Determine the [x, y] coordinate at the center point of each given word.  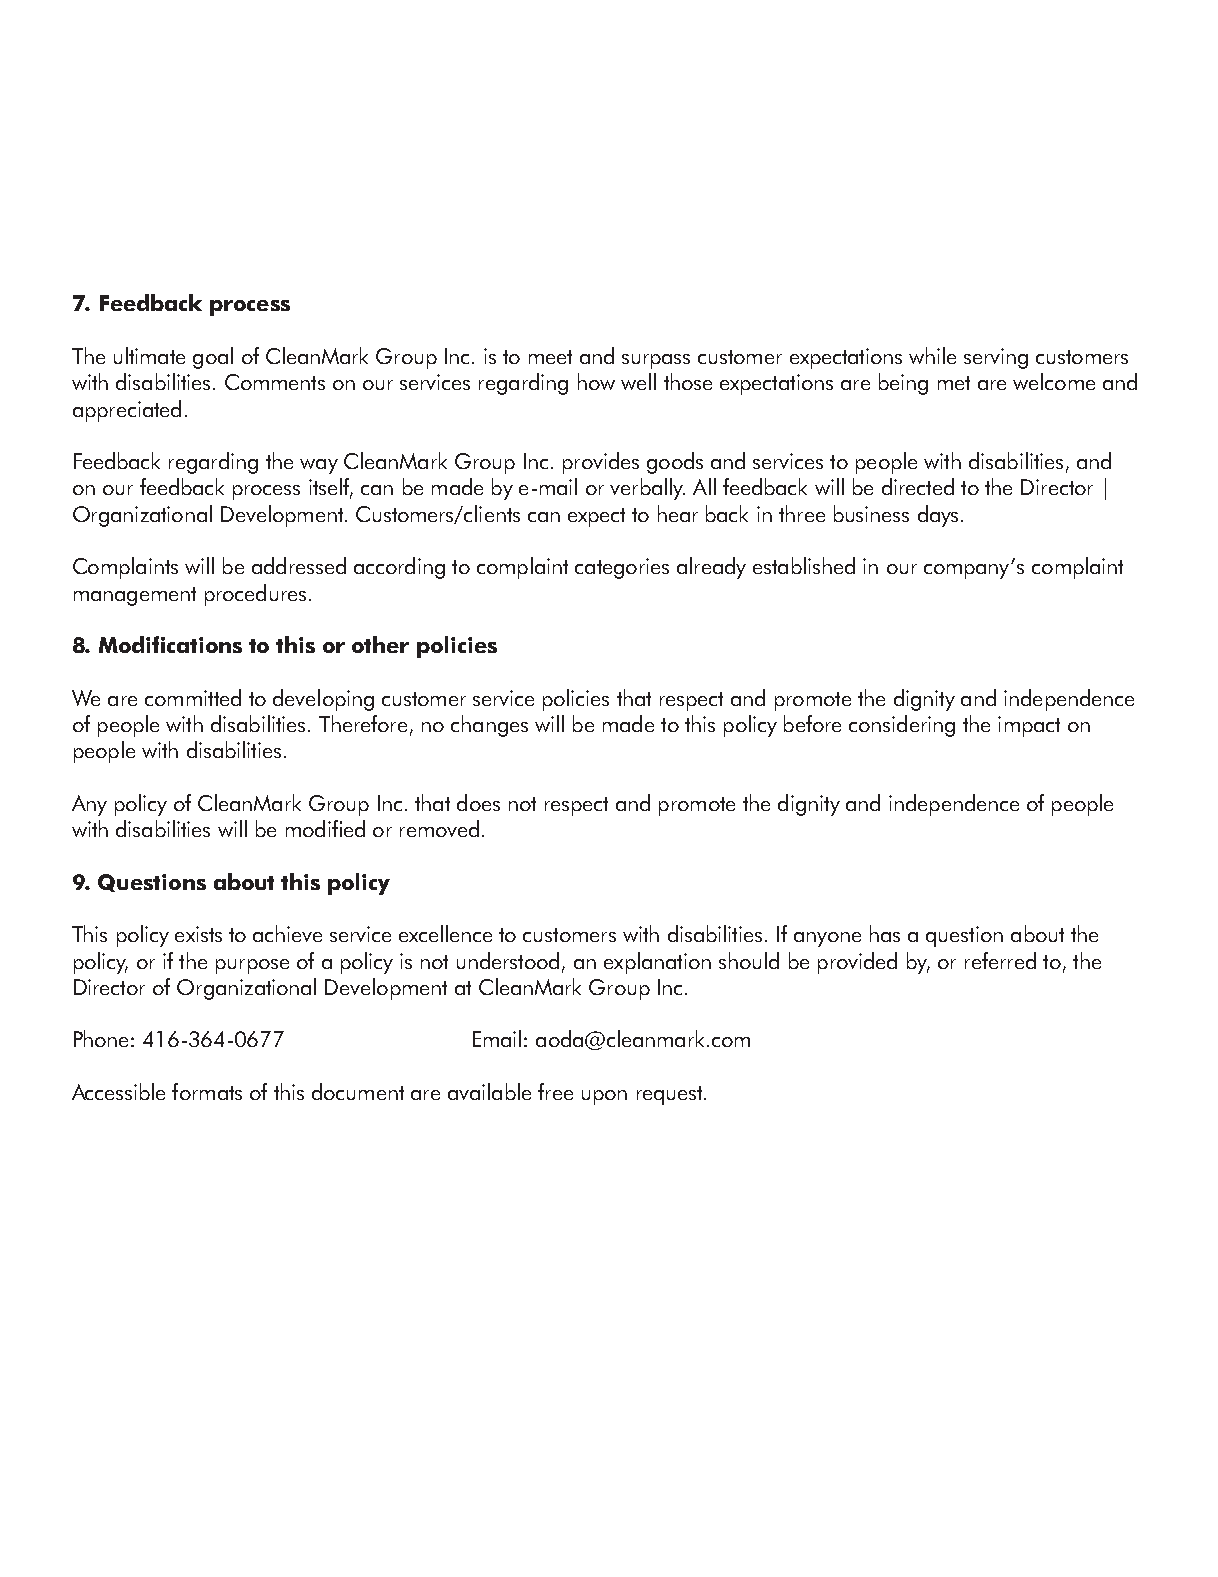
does [478, 802]
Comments [275, 382]
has [885, 933]
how [596, 381]
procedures [255, 595]
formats [207, 1091]
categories [622, 568]
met [954, 383]
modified [325, 828]
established [804, 565]
